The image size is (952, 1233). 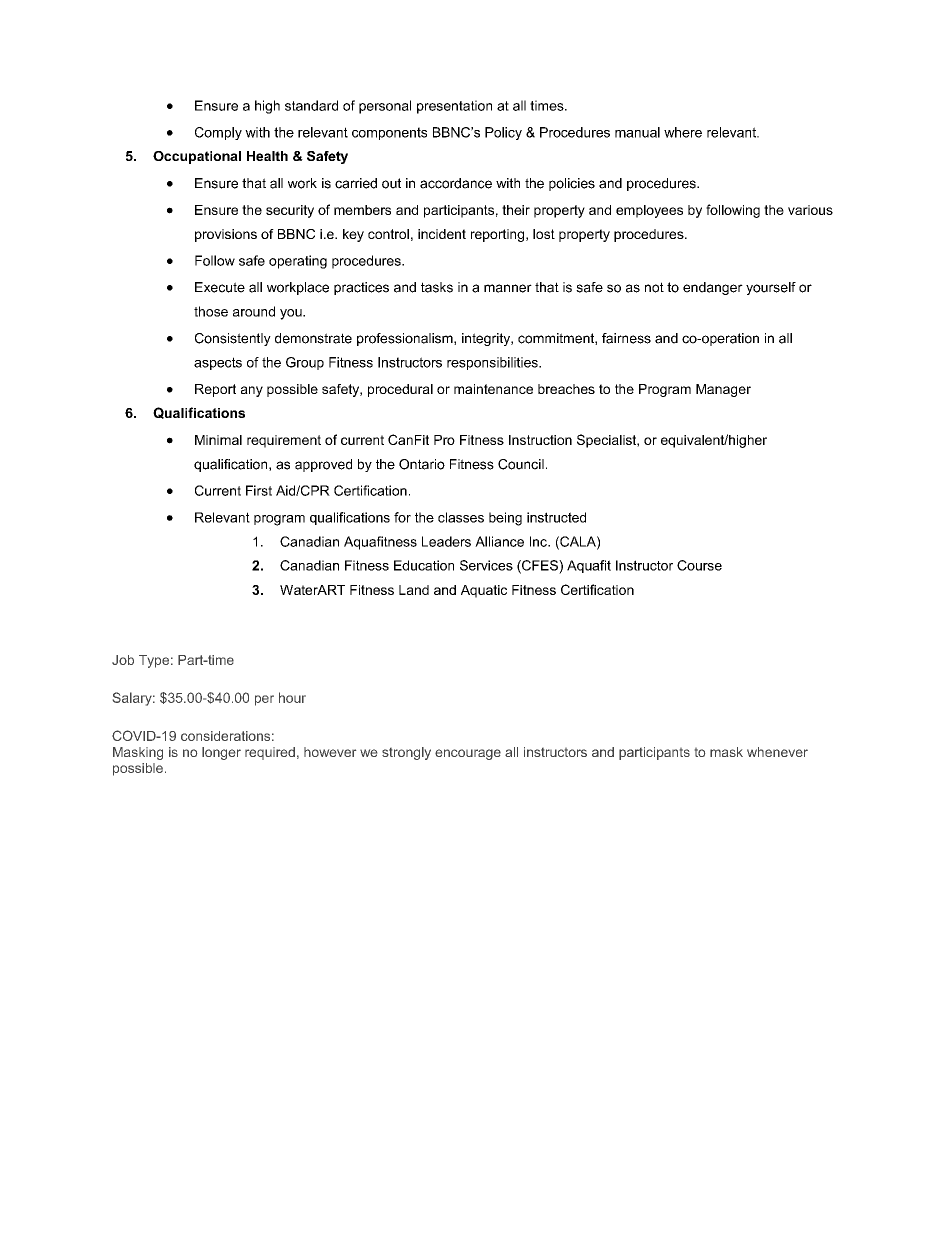 I want to click on encourage, so click(x=468, y=754).
